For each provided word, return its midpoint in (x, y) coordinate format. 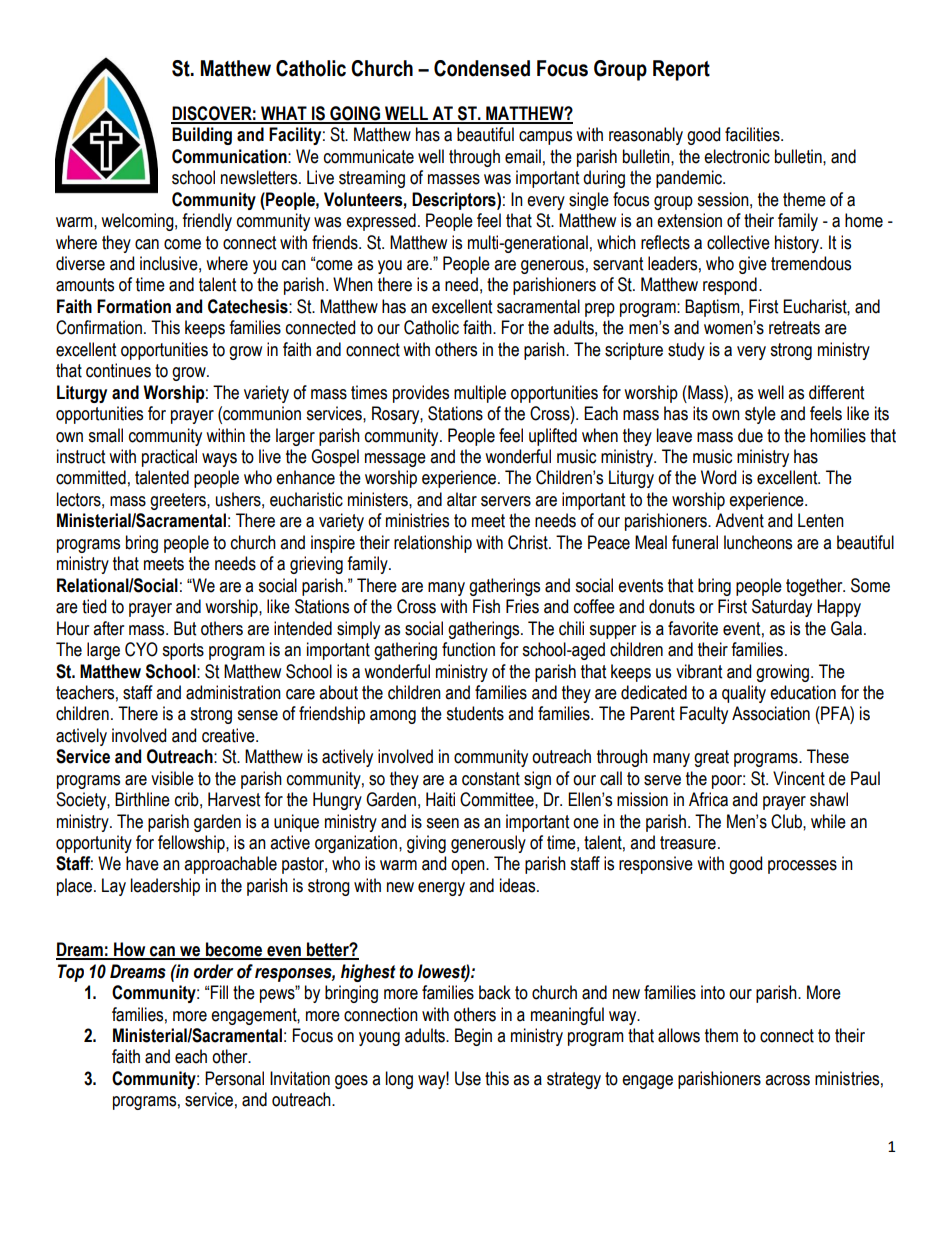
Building (202, 136)
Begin (473, 1037)
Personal (234, 1078)
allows (679, 1035)
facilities (753, 134)
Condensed (482, 68)
